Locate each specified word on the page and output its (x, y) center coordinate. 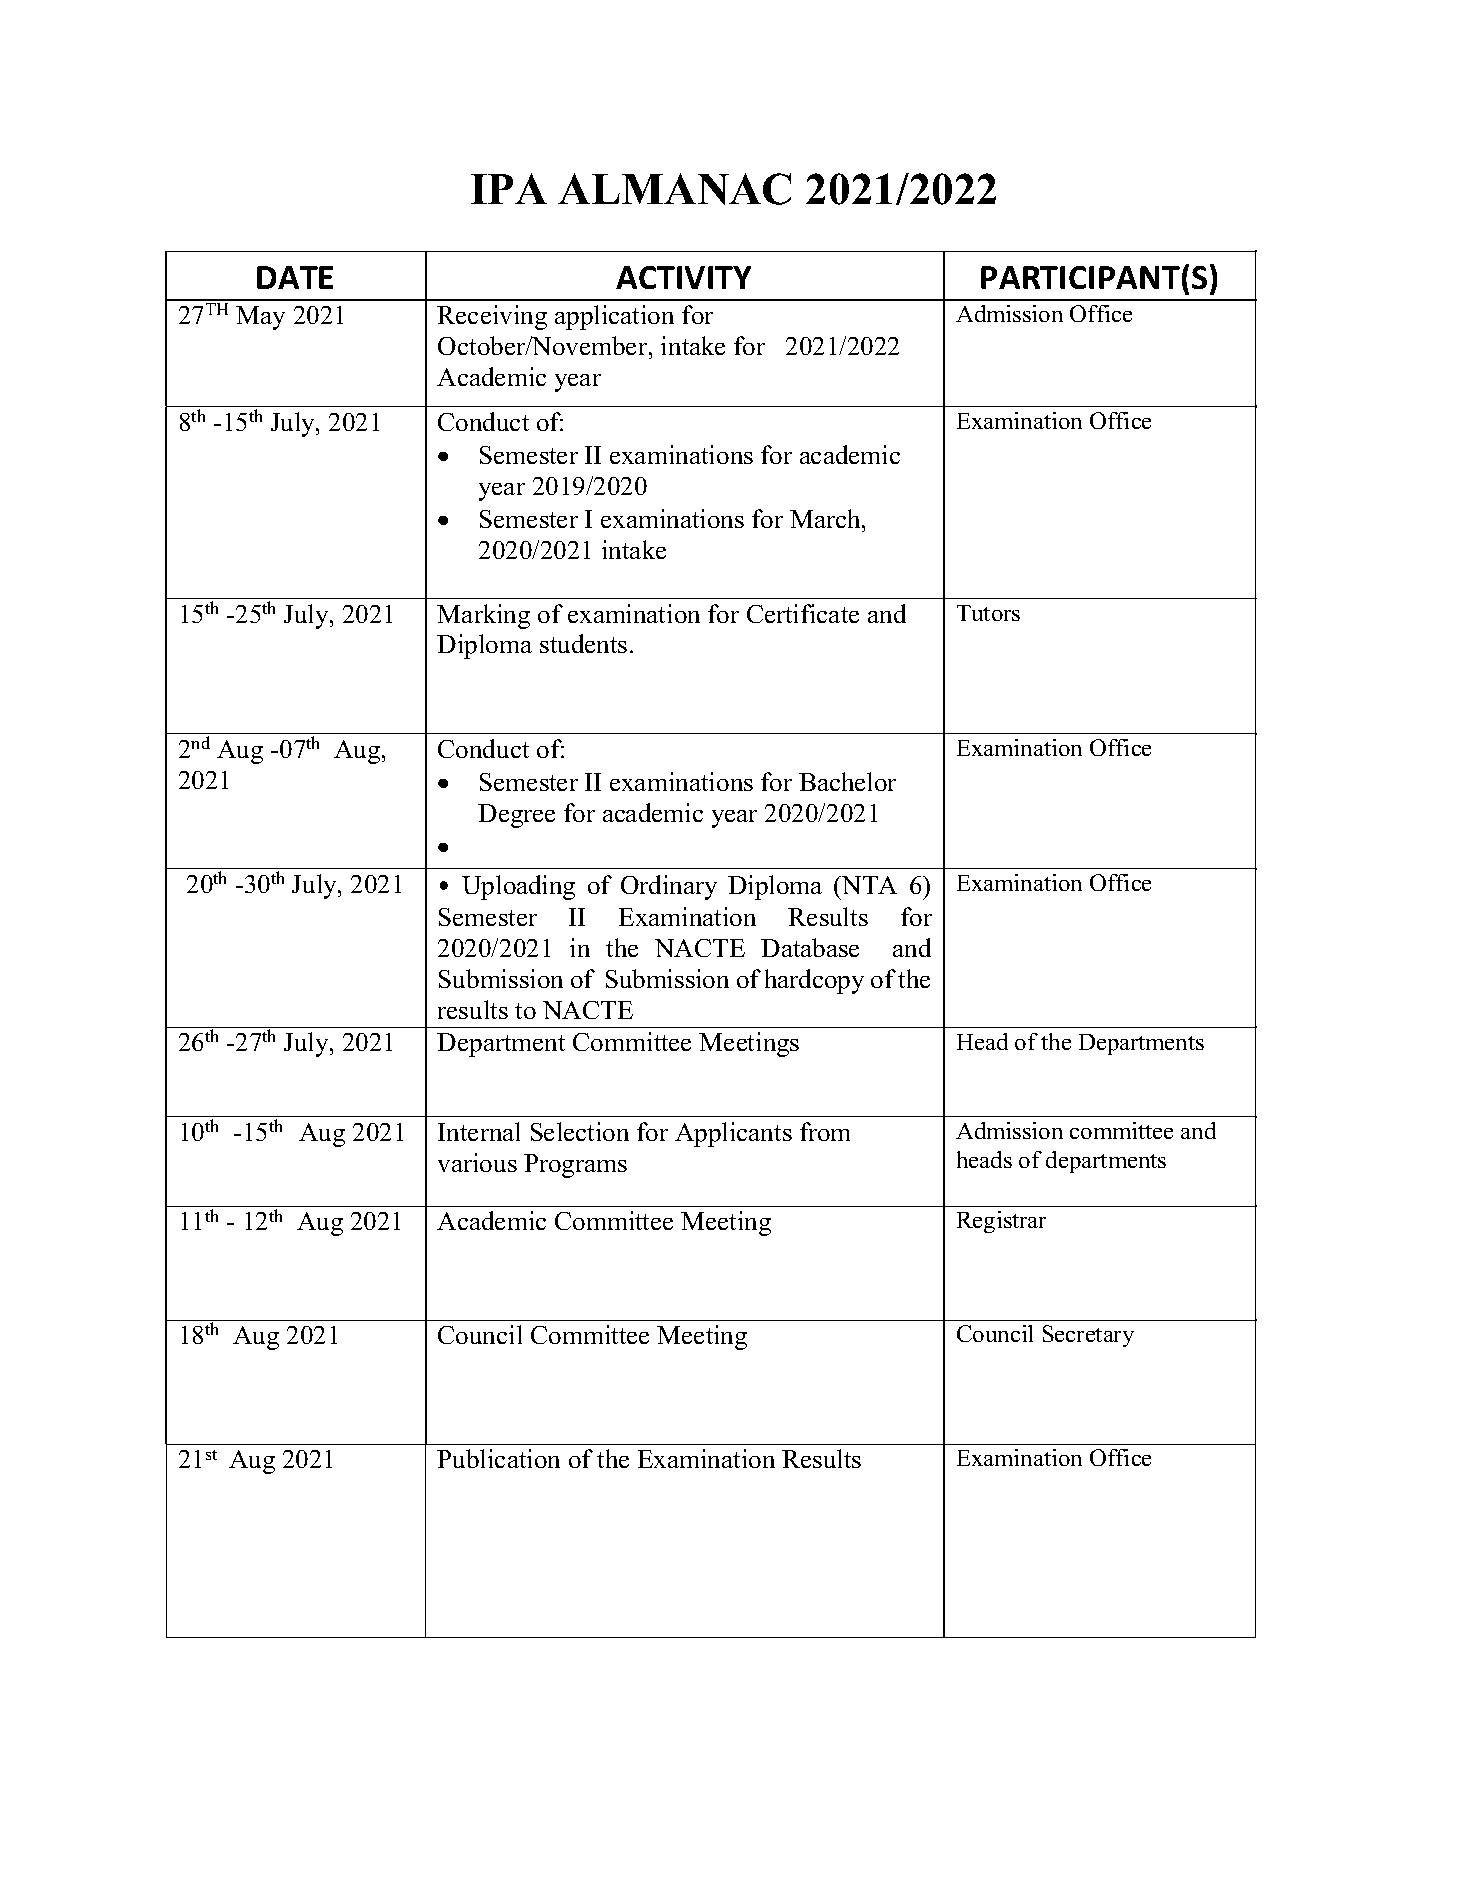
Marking (483, 616)
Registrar (1001, 1222)
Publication (498, 1458)
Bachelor (847, 781)
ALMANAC (674, 189)
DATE (295, 277)
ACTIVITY (683, 277)
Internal (479, 1131)
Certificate (803, 613)
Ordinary (669, 887)
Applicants (733, 1134)
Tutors (988, 613)
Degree (516, 816)
